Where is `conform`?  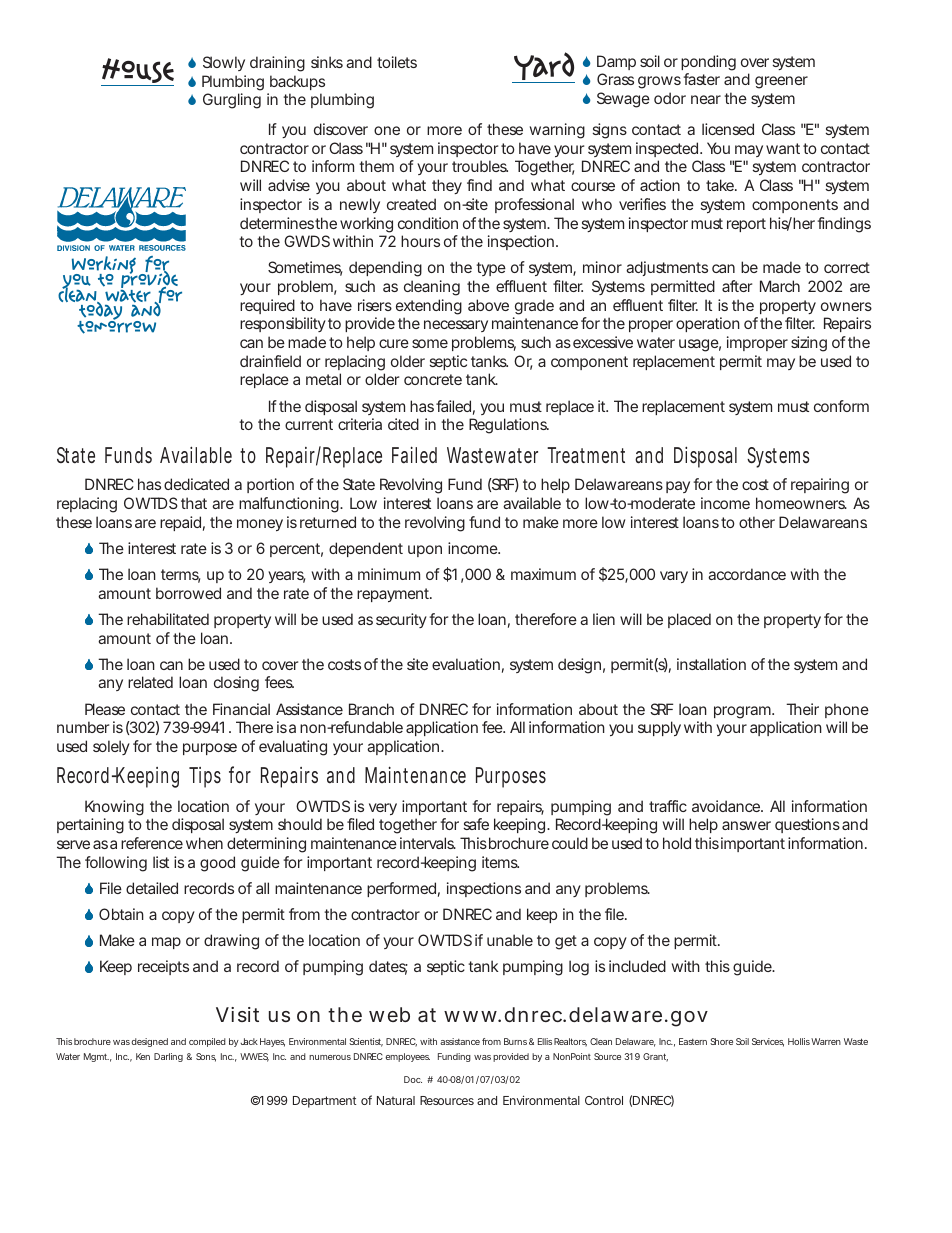
conform is located at coordinates (841, 406).
